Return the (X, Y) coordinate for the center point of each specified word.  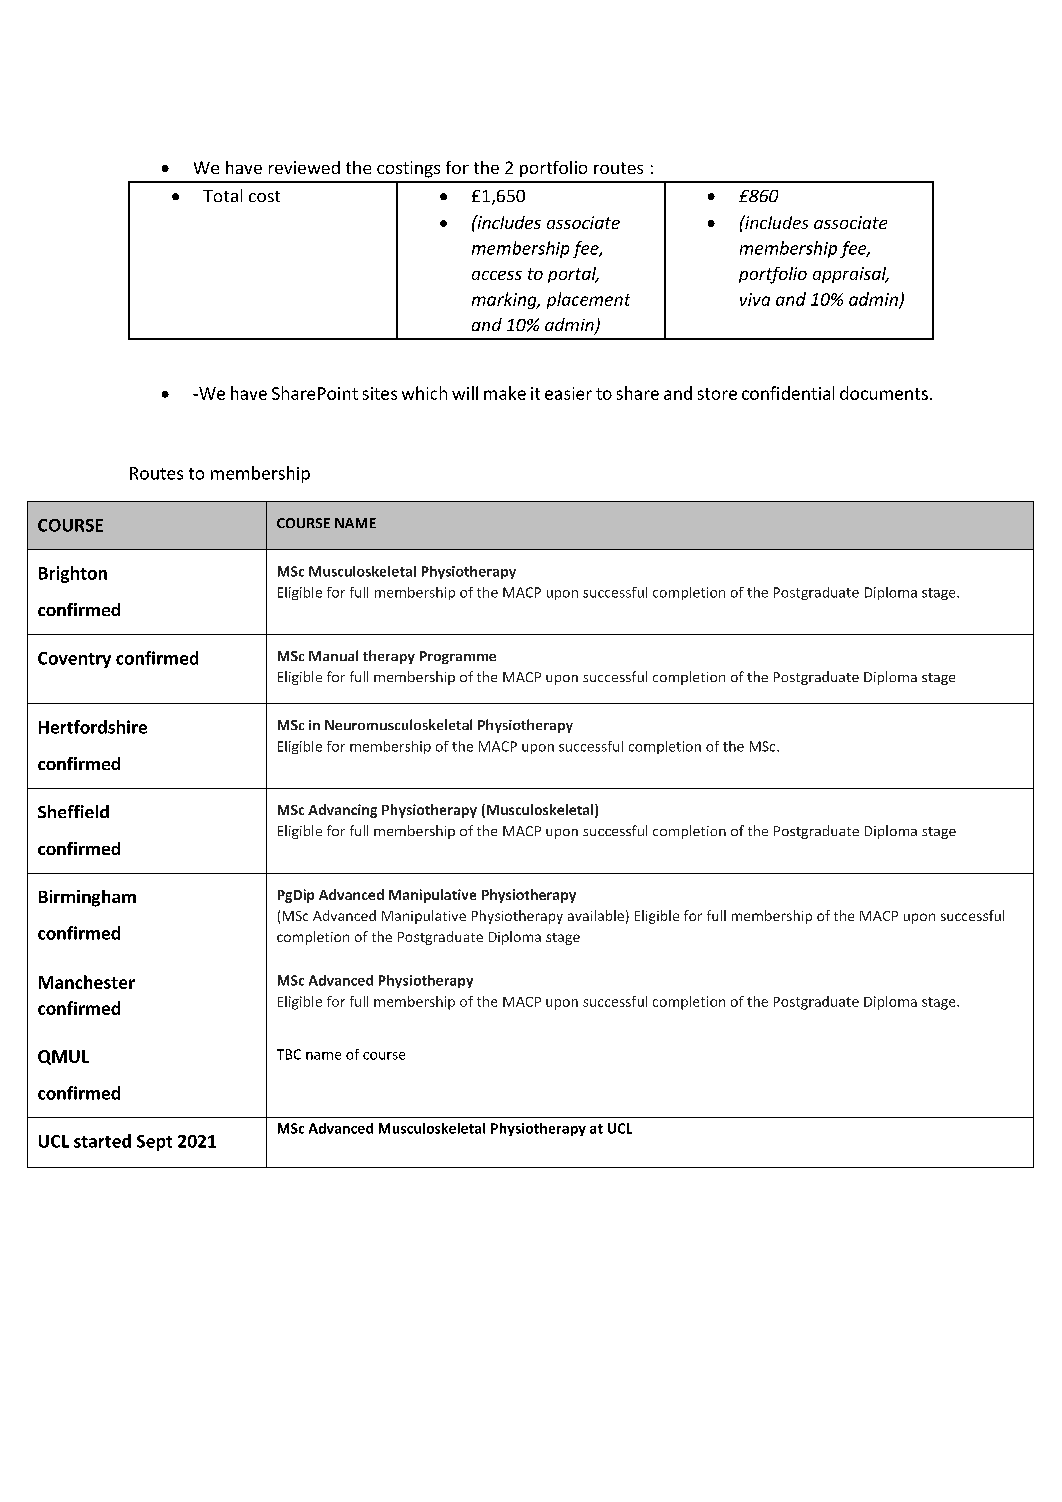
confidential (788, 393)
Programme (458, 657)
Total (222, 195)
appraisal (851, 275)
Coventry (74, 660)
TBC (289, 1054)
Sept (154, 1143)
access (497, 275)
